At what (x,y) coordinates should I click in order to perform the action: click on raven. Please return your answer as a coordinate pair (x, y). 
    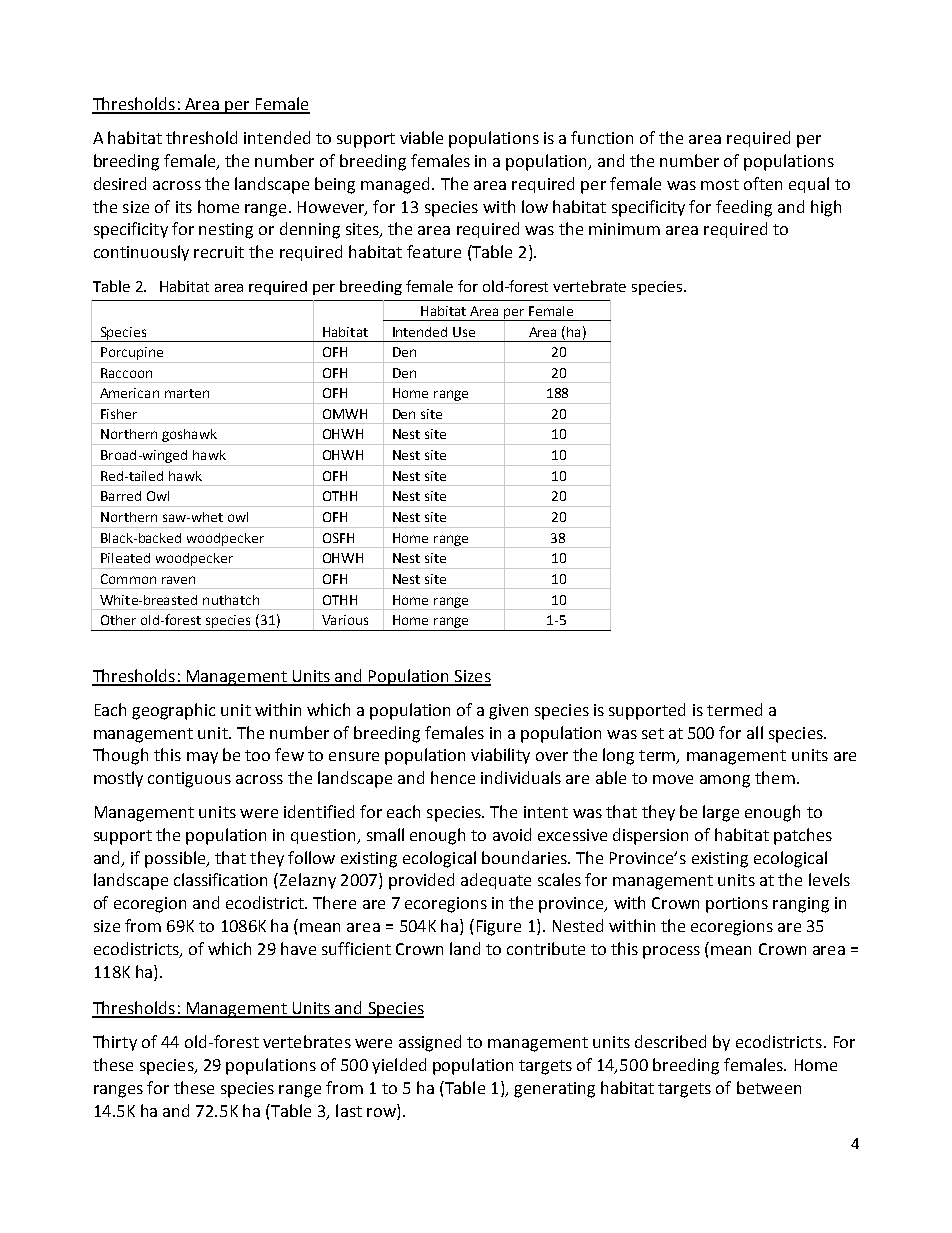
    Looking at the image, I should click on (178, 580).
